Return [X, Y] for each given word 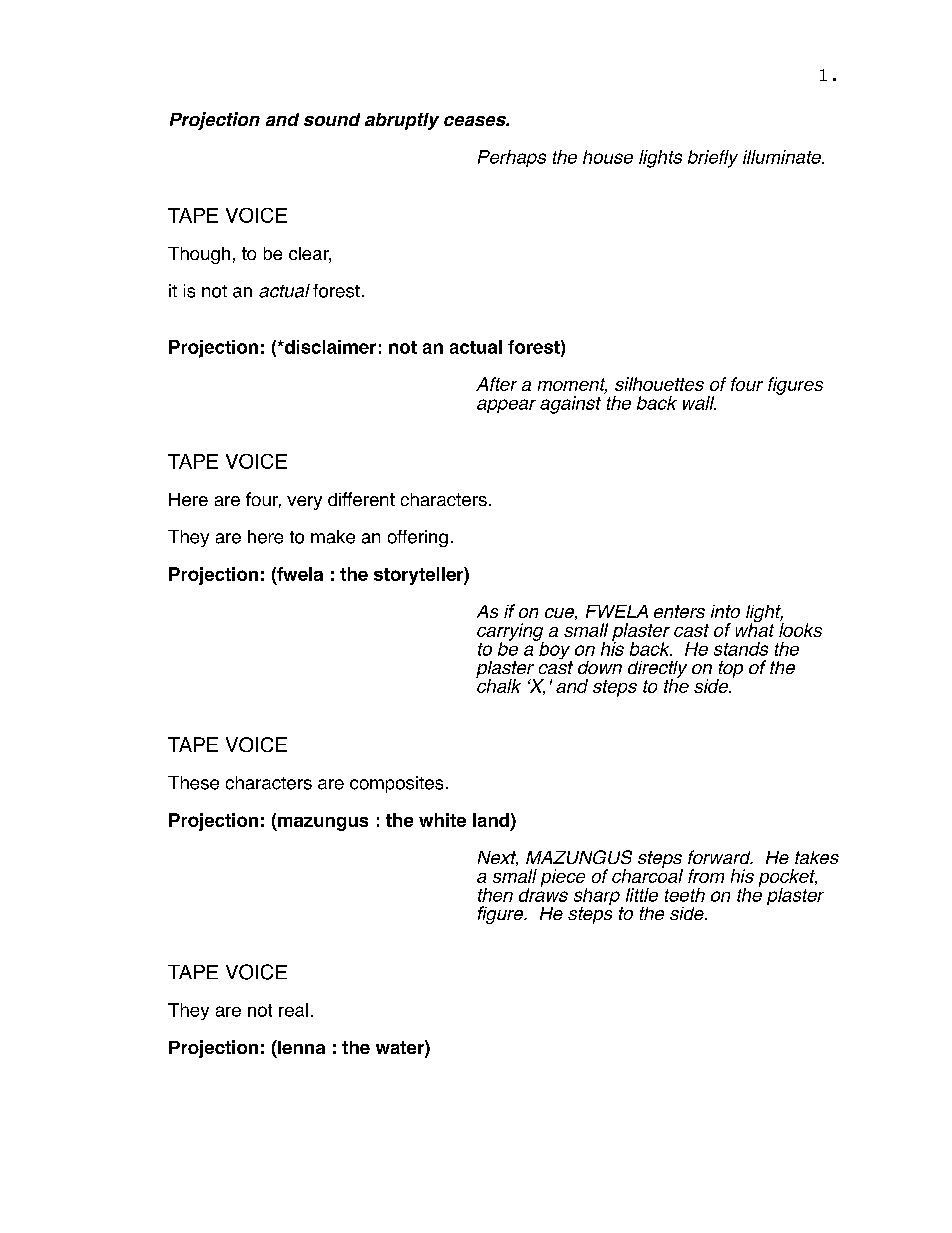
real [293, 1010]
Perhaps [512, 158]
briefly [713, 159]
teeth [685, 895]
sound [332, 119]
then [495, 895]
